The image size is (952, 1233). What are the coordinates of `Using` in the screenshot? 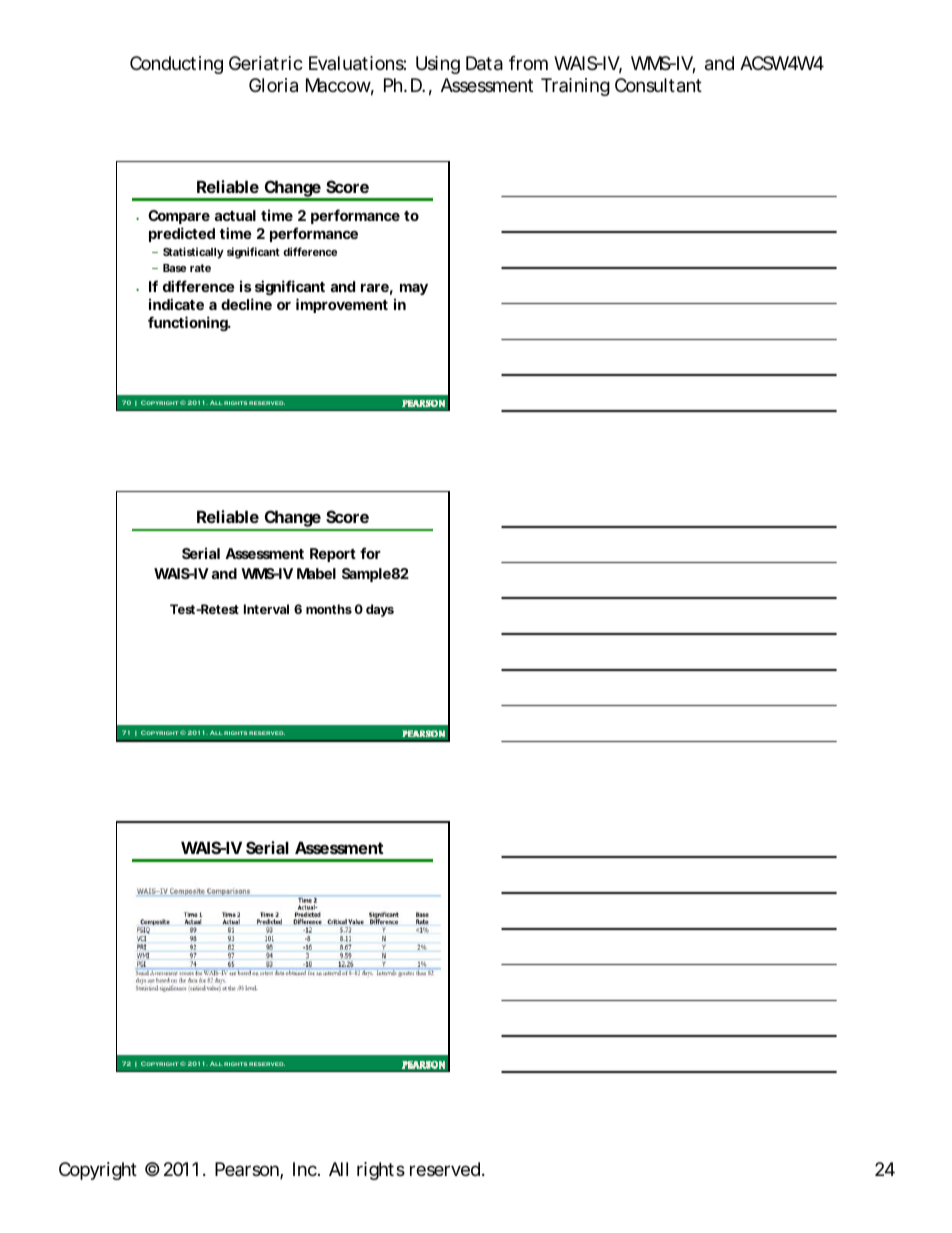 It's located at (438, 65).
